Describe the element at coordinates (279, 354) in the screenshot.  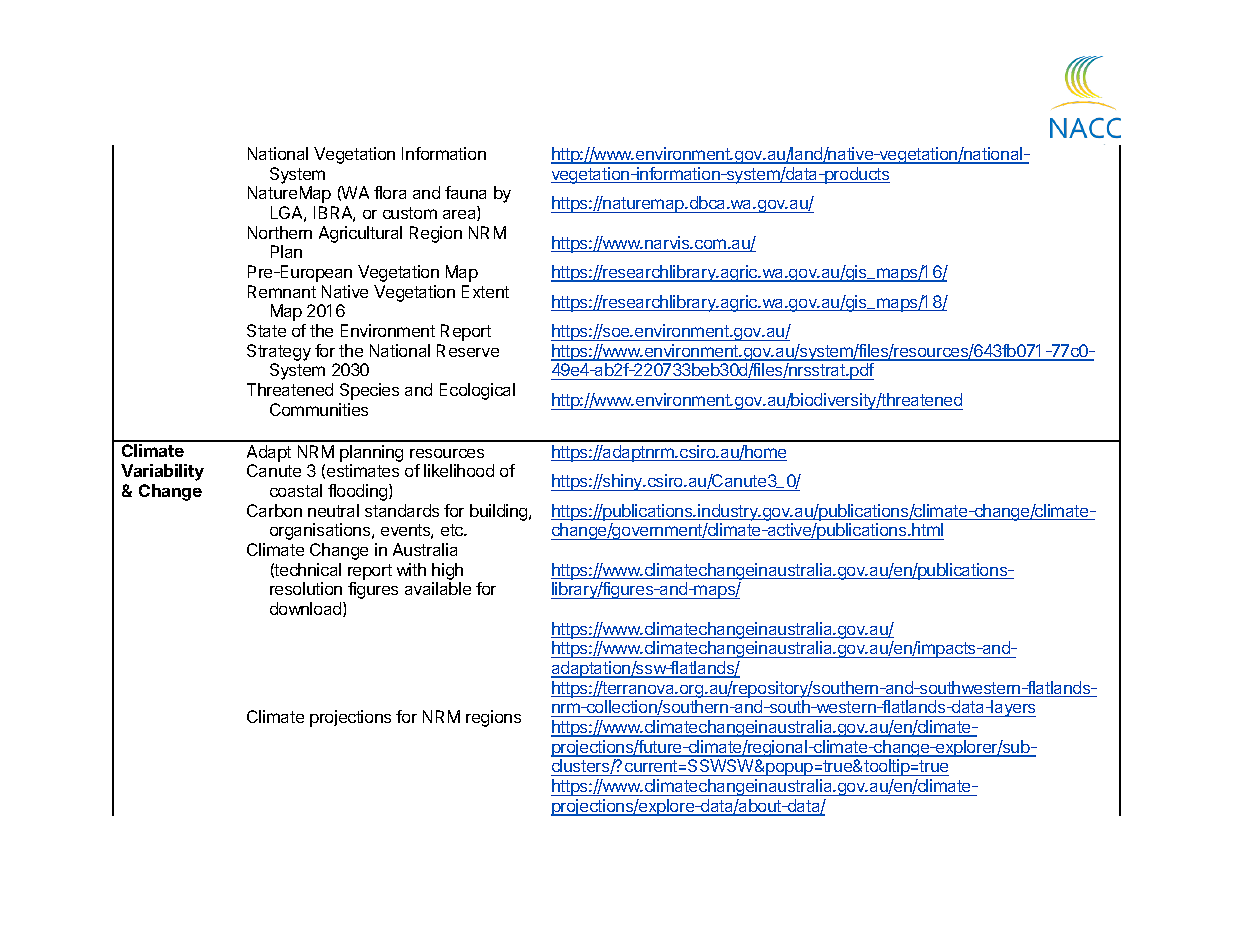
I see `Strategy` at that location.
